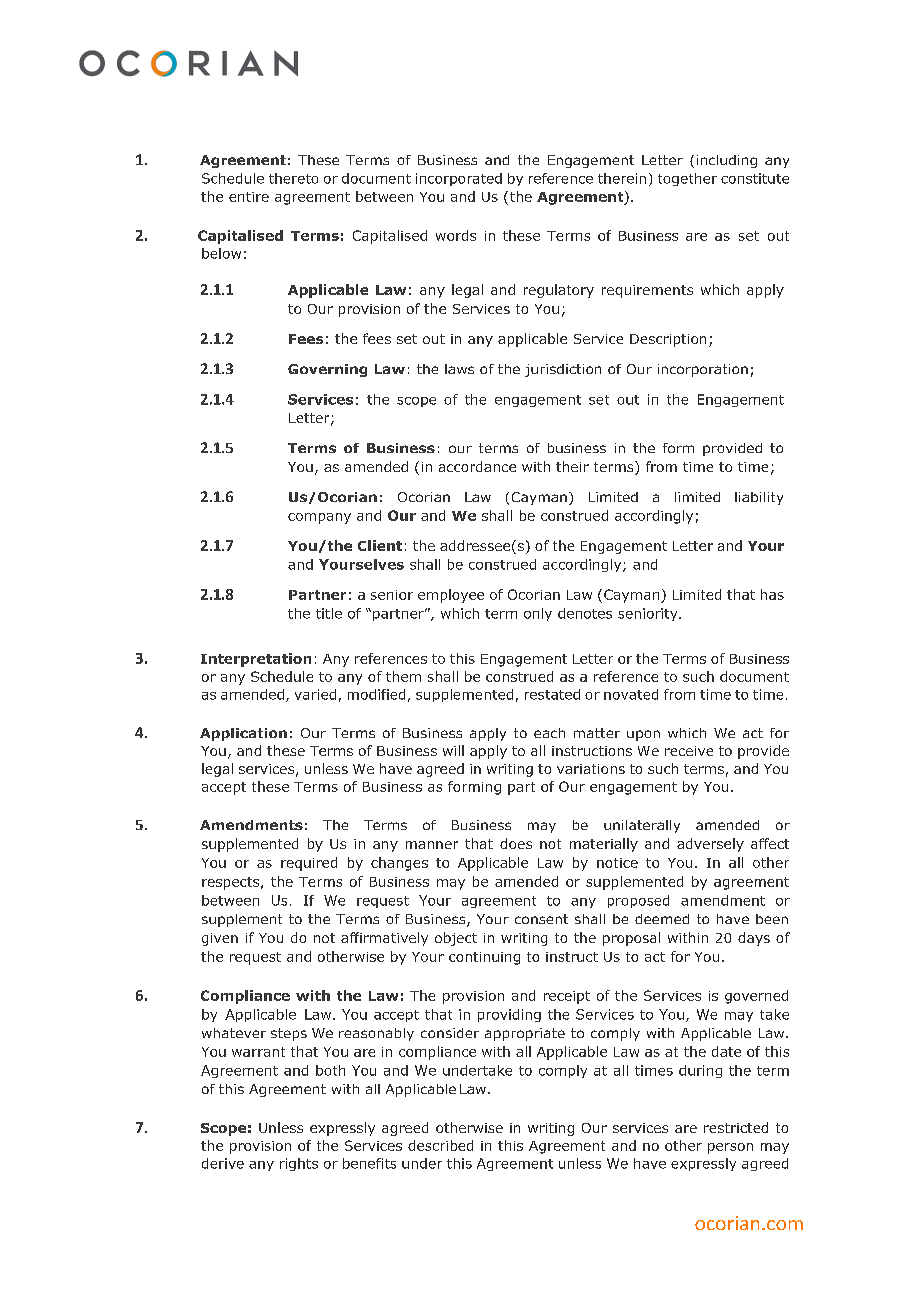  I want to click on Interpretation, so click(256, 660).
